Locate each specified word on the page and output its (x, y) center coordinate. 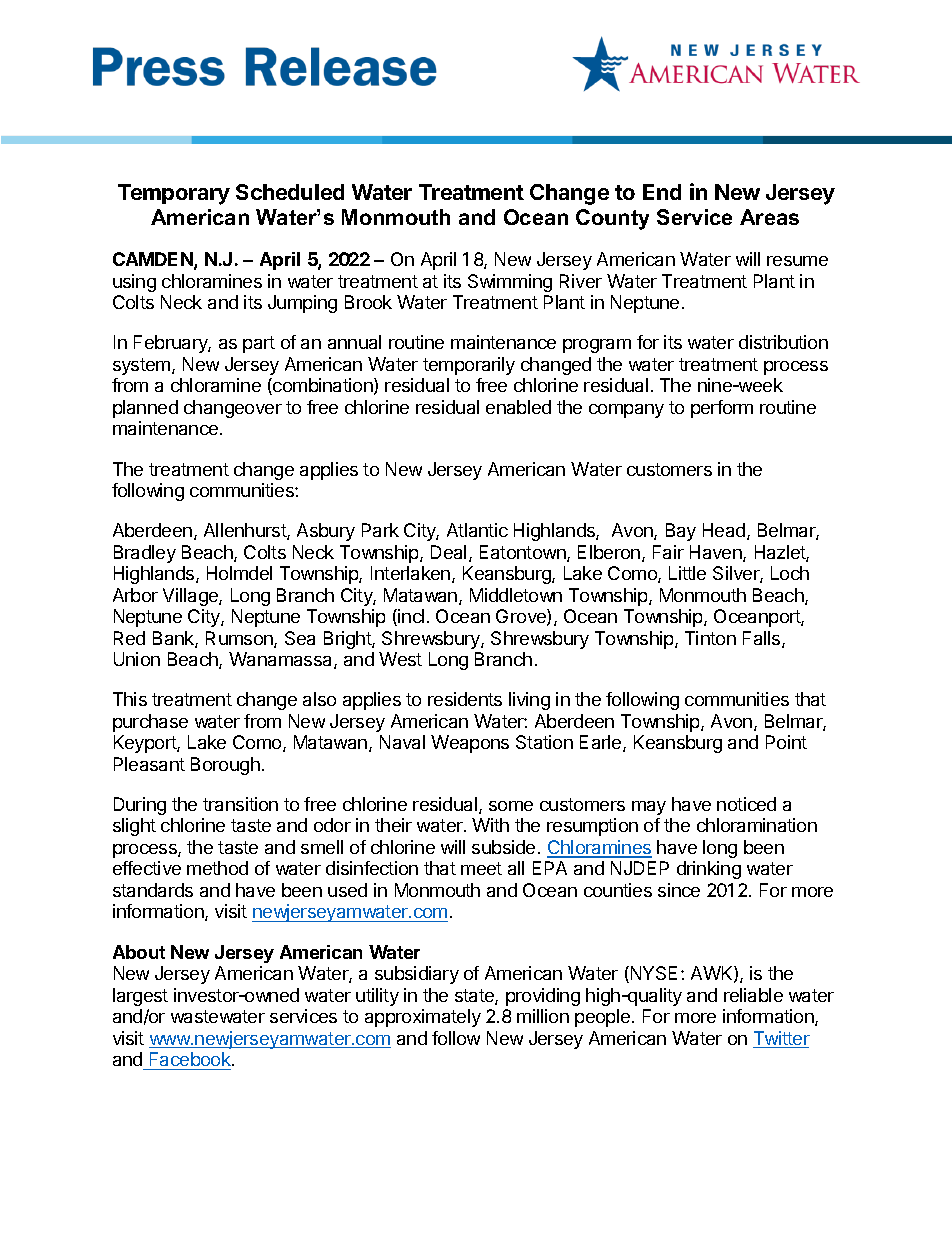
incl (410, 617)
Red (129, 638)
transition (240, 804)
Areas (769, 217)
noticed (746, 804)
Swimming (510, 283)
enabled (518, 407)
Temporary (174, 194)
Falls (763, 639)
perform (722, 409)
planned (145, 409)
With (490, 825)
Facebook (191, 1059)
